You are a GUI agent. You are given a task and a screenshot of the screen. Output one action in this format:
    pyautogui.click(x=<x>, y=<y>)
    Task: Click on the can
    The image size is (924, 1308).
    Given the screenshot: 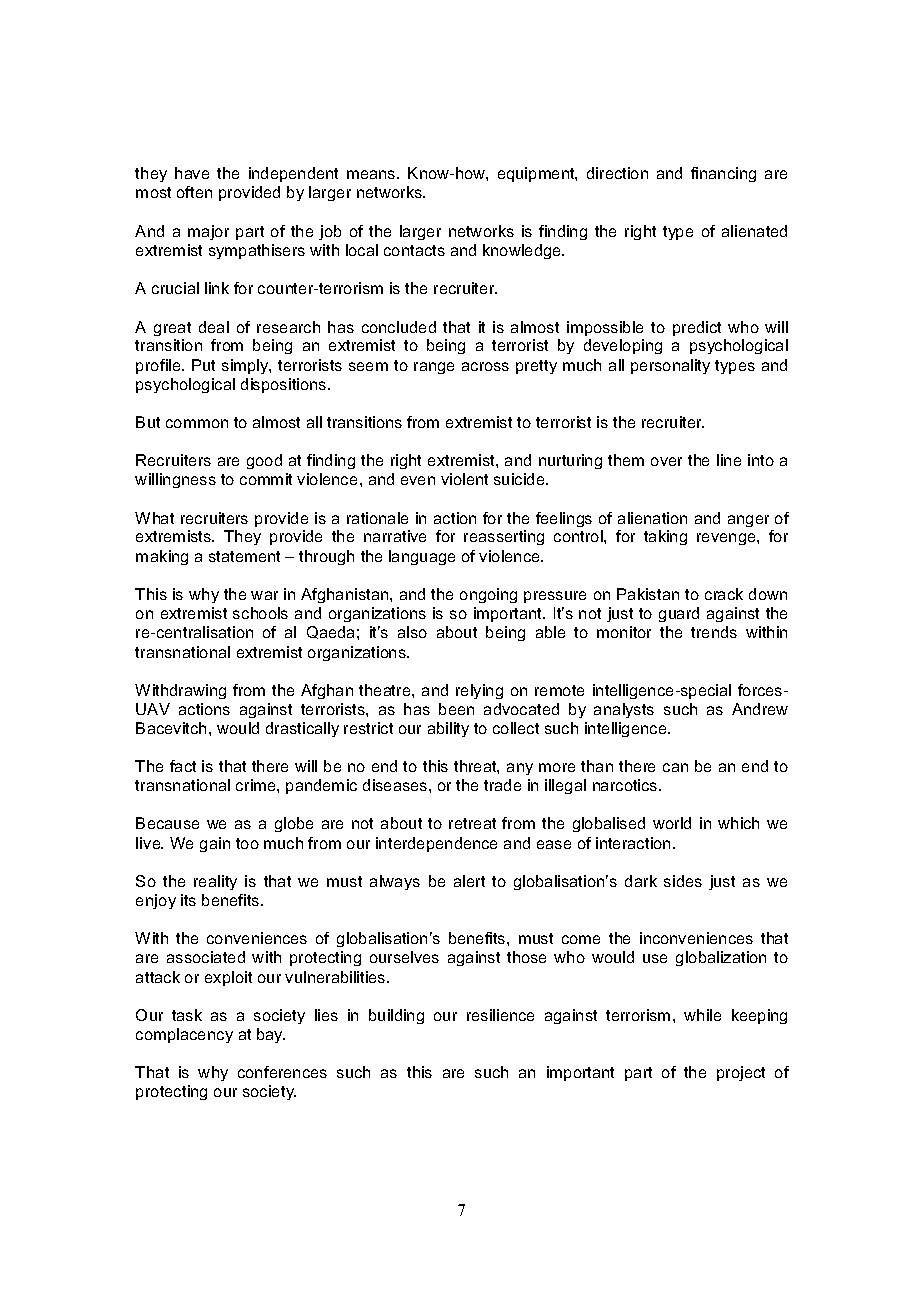 What is the action you would take?
    pyautogui.click(x=675, y=767)
